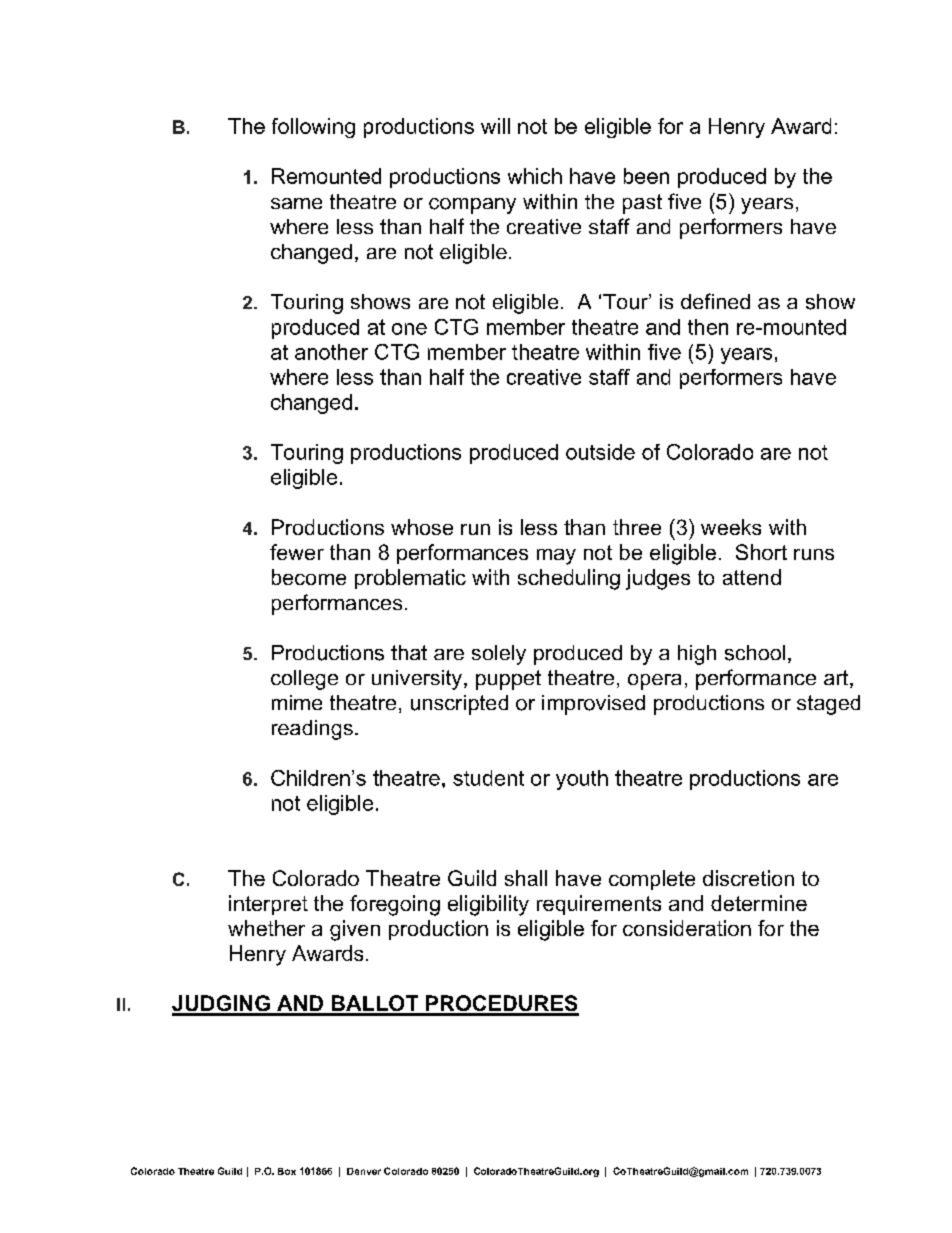 The image size is (952, 1233). What do you see at coordinates (535, 176) in the page?
I see `which` at bounding box center [535, 176].
